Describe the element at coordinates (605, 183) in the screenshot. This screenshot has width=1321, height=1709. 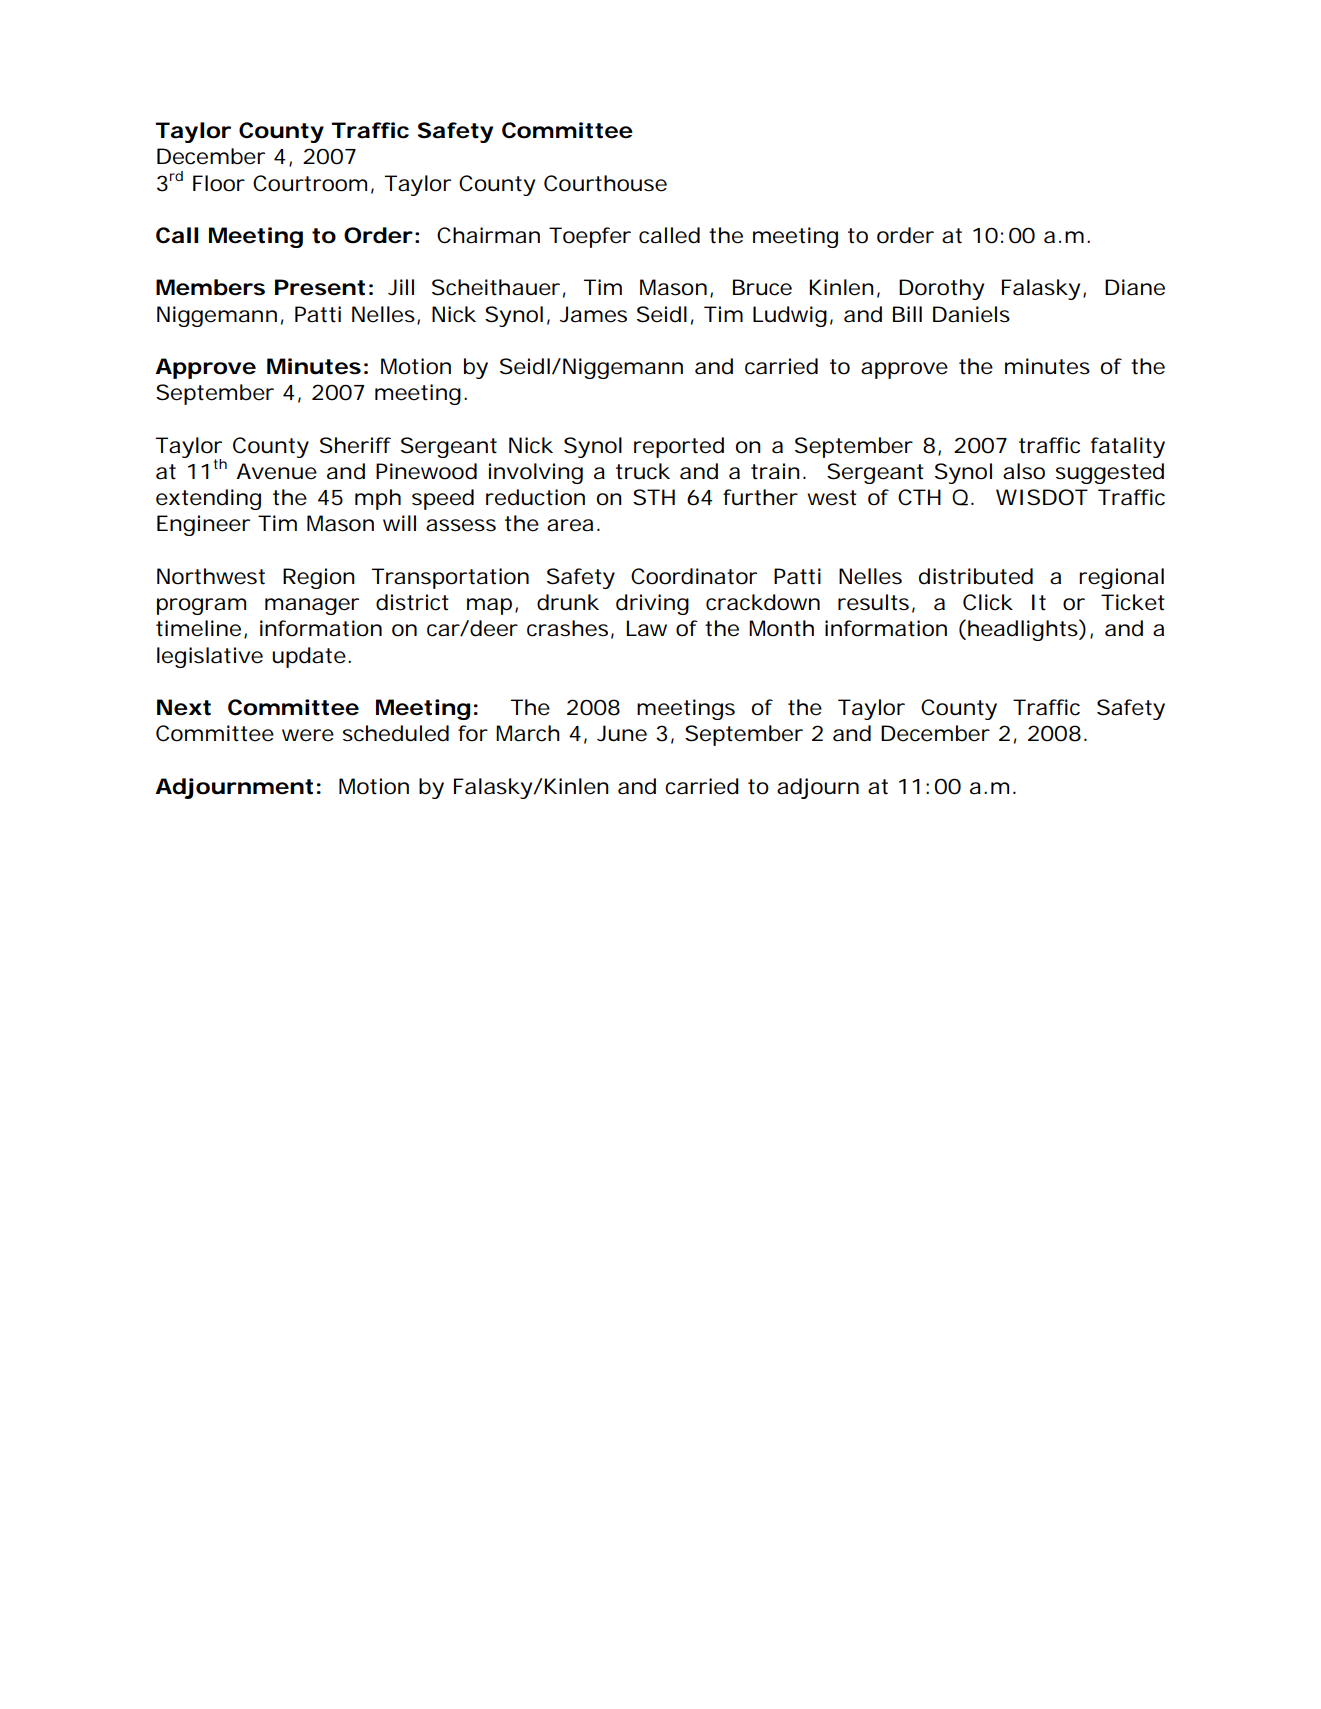
I see `Courthouse` at that location.
